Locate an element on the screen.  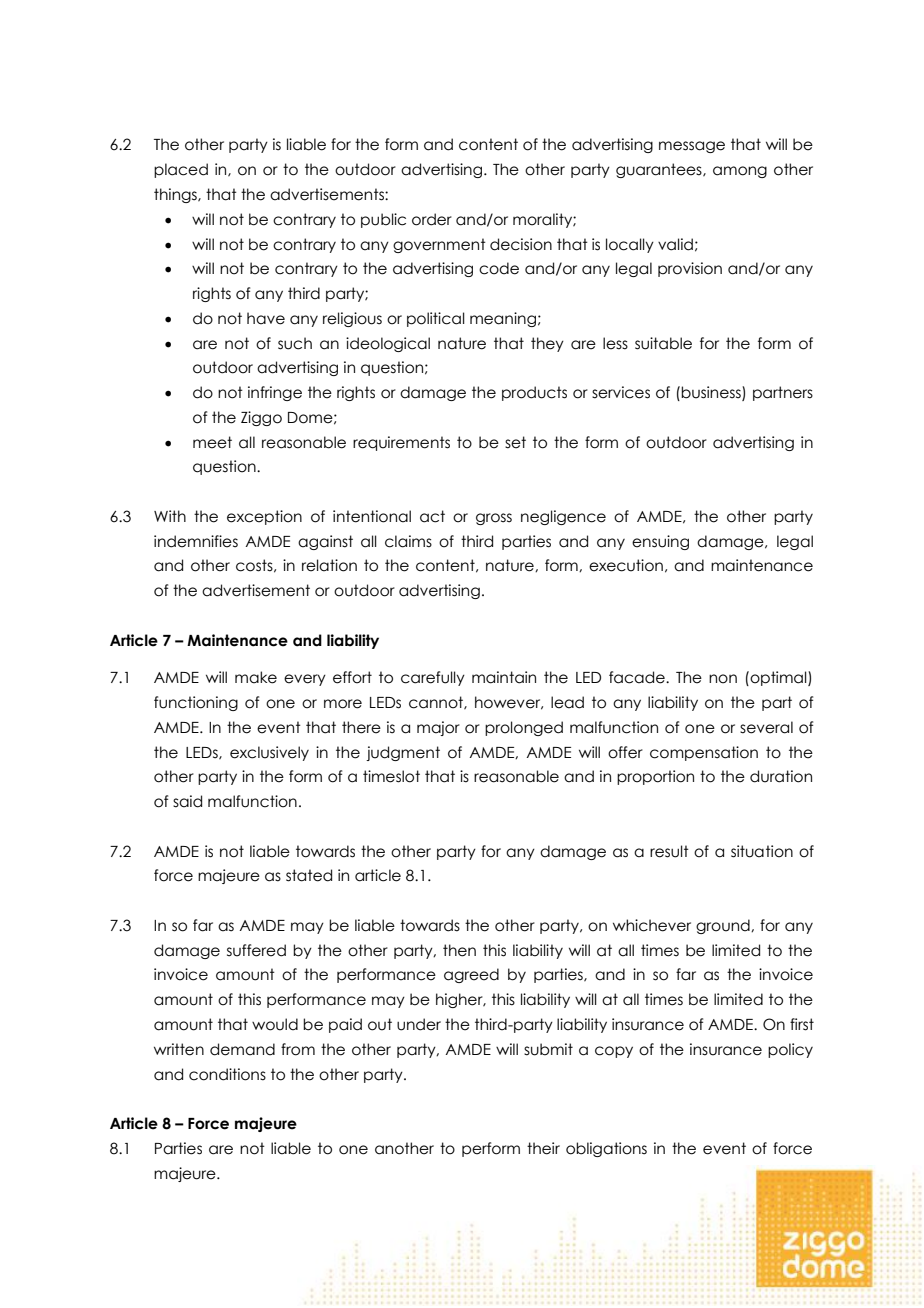
maintain is located at coordinates (504, 677).
